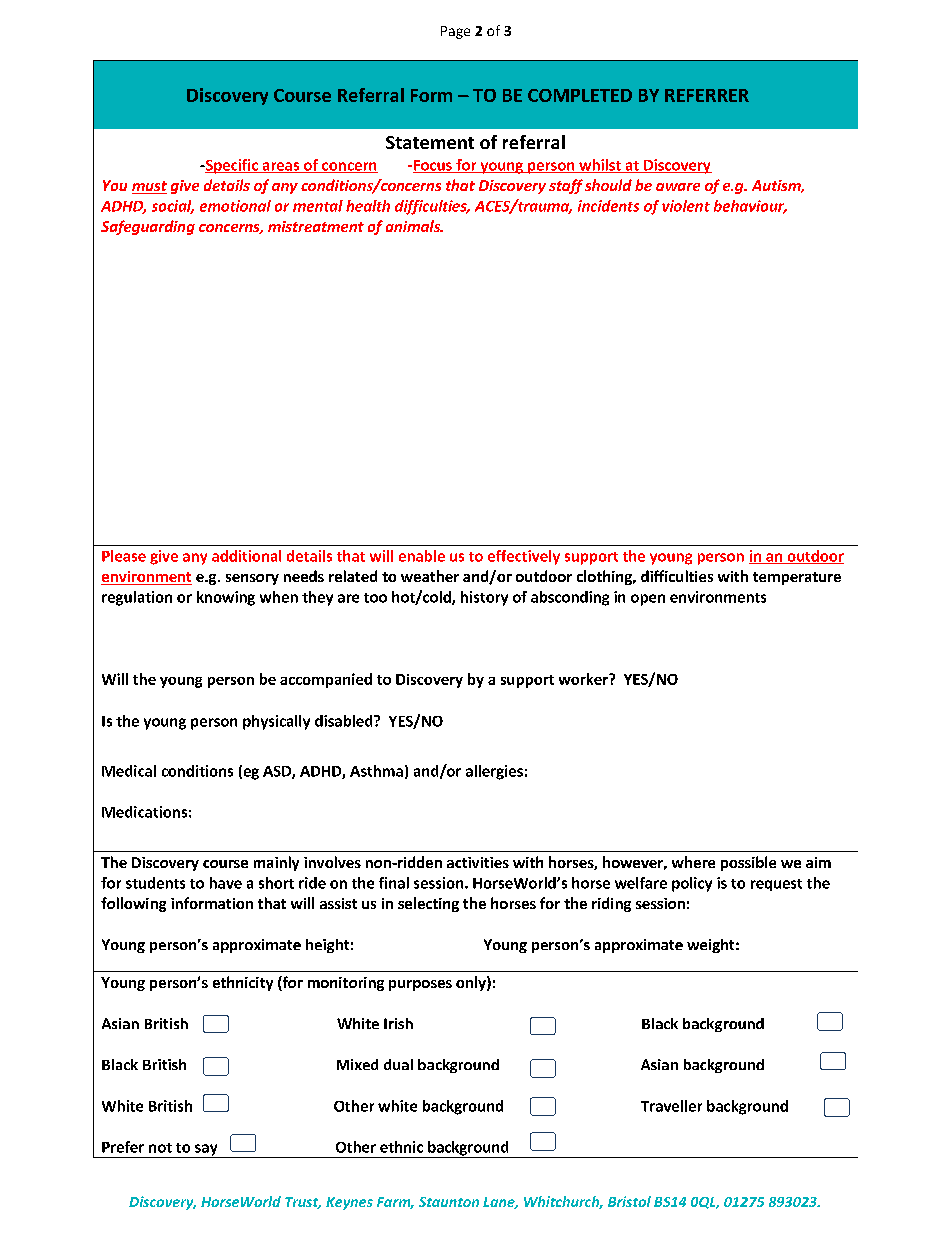  What do you see at coordinates (748, 863) in the page?
I see `possible` at bounding box center [748, 863].
